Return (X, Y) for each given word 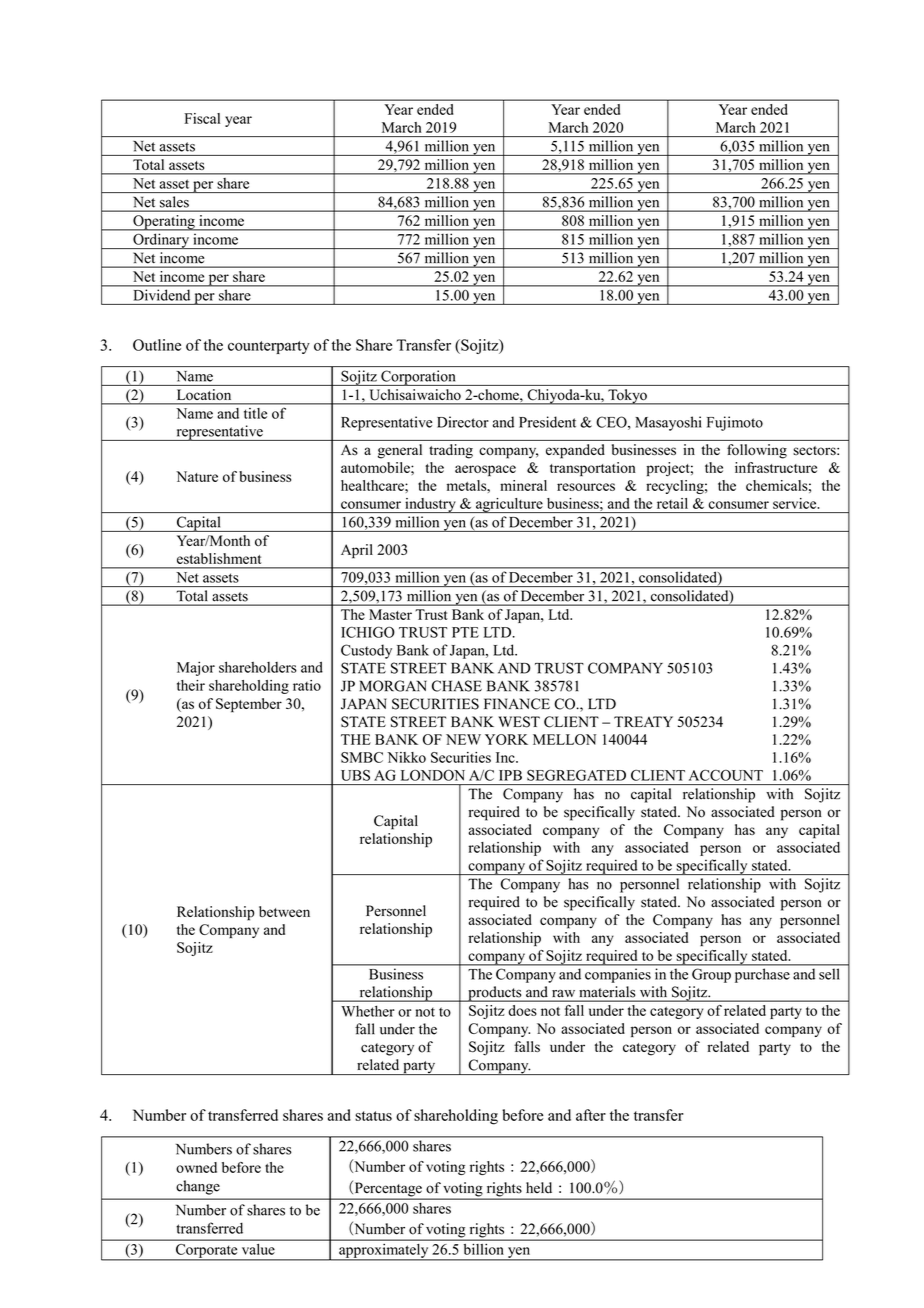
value (258, 1249)
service (796, 503)
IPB (510, 775)
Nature (197, 476)
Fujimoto (735, 423)
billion (483, 1249)
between (284, 911)
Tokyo (627, 397)
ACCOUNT (726, 775)
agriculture (509, 505)
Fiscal (202, 118)
